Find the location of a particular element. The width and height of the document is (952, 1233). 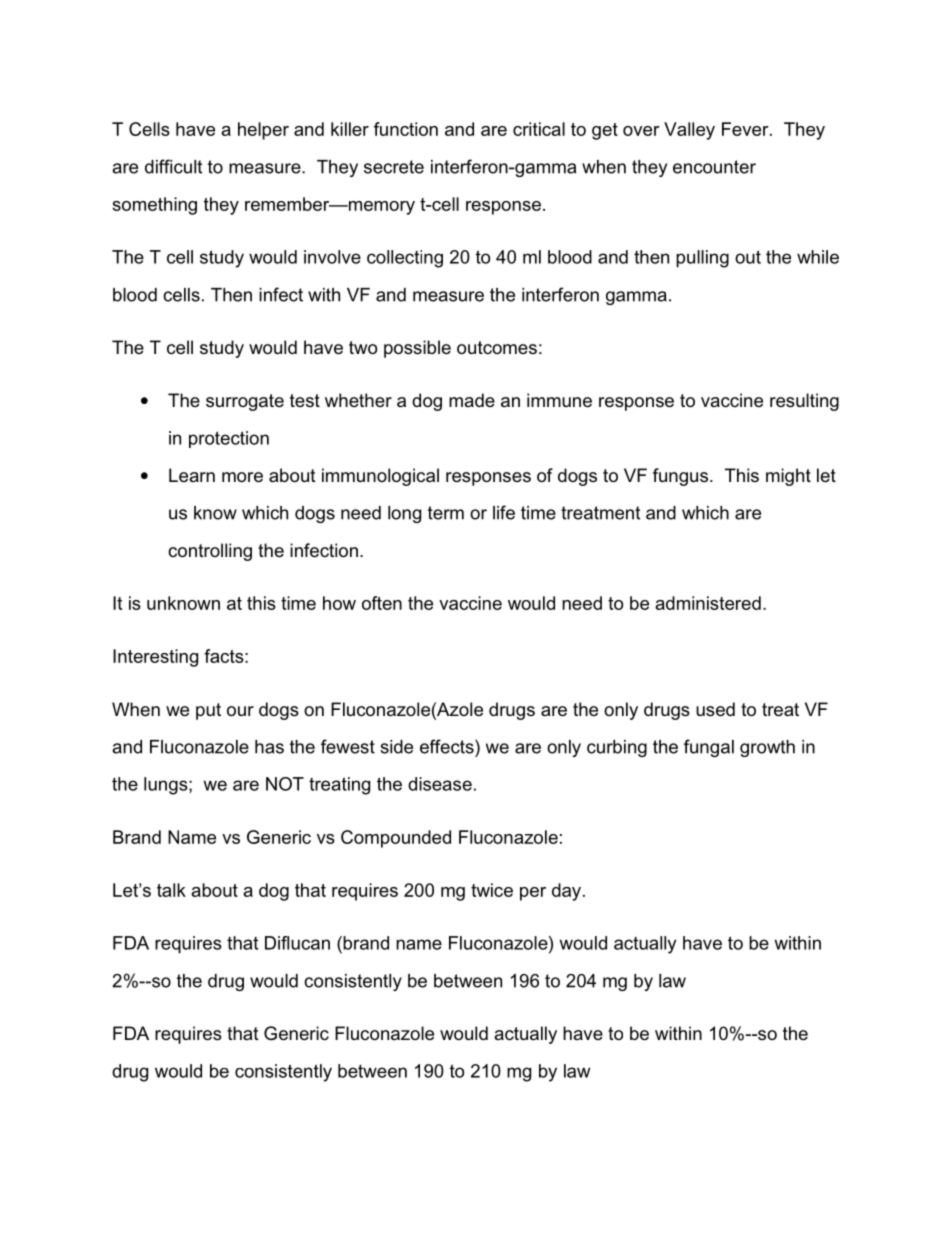

critical is located at coordinates (539, 129).
